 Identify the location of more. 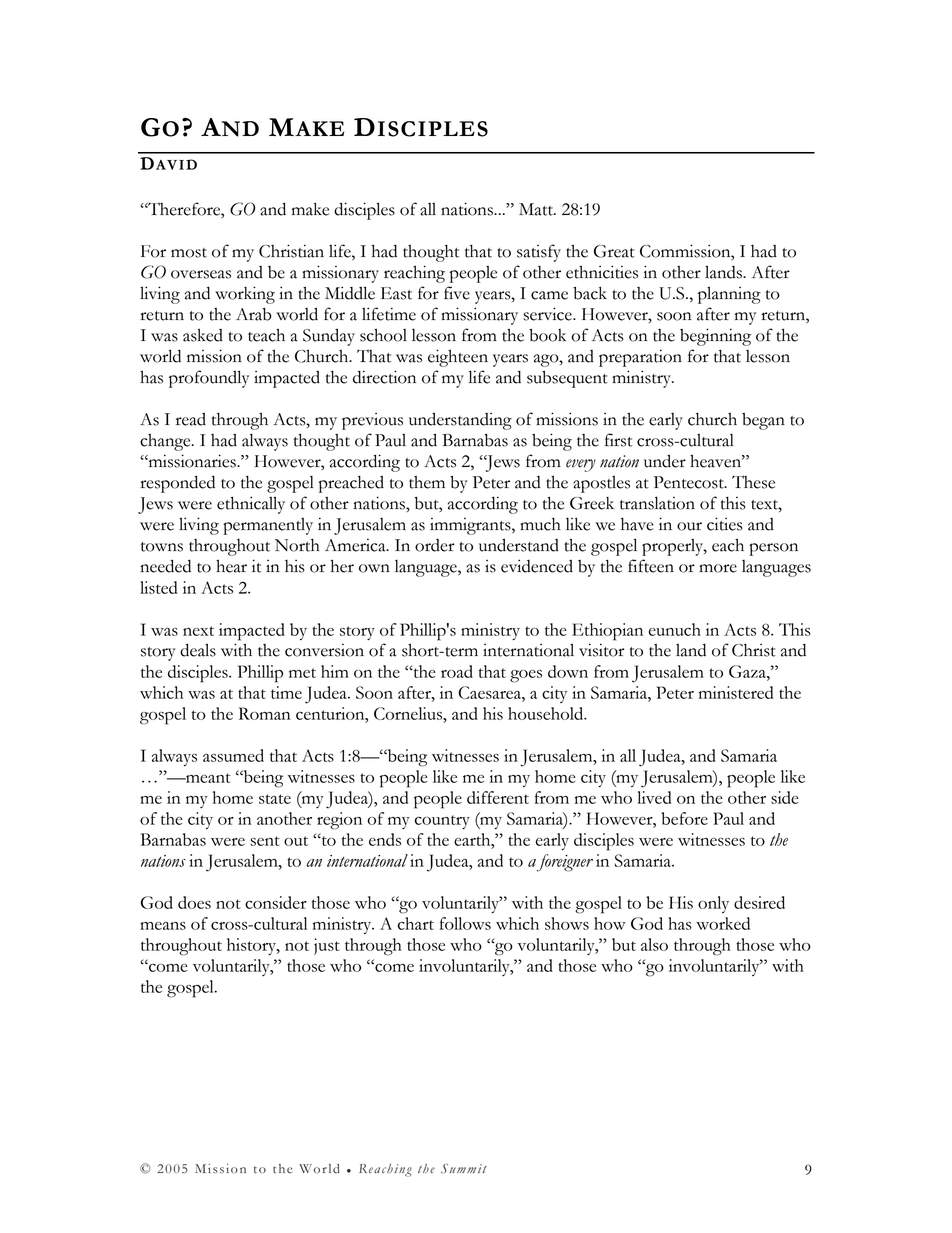
(718, 568).
